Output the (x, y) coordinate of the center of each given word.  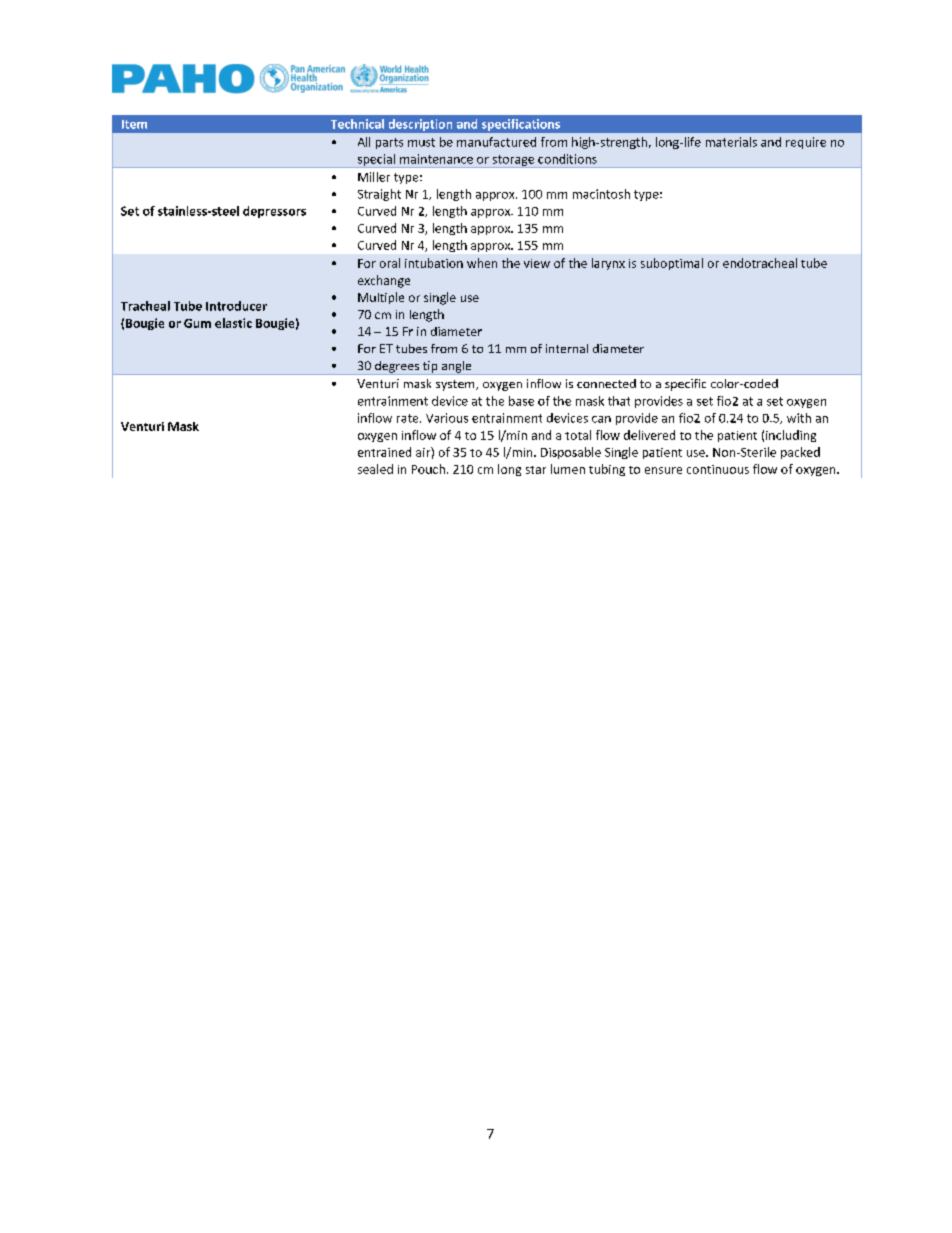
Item (134, 124)
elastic (233, 323)
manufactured (496, 142)
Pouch (428, 469)
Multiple (381, 298)
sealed (375, 469)
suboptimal (672, 264)
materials (731, 142)
